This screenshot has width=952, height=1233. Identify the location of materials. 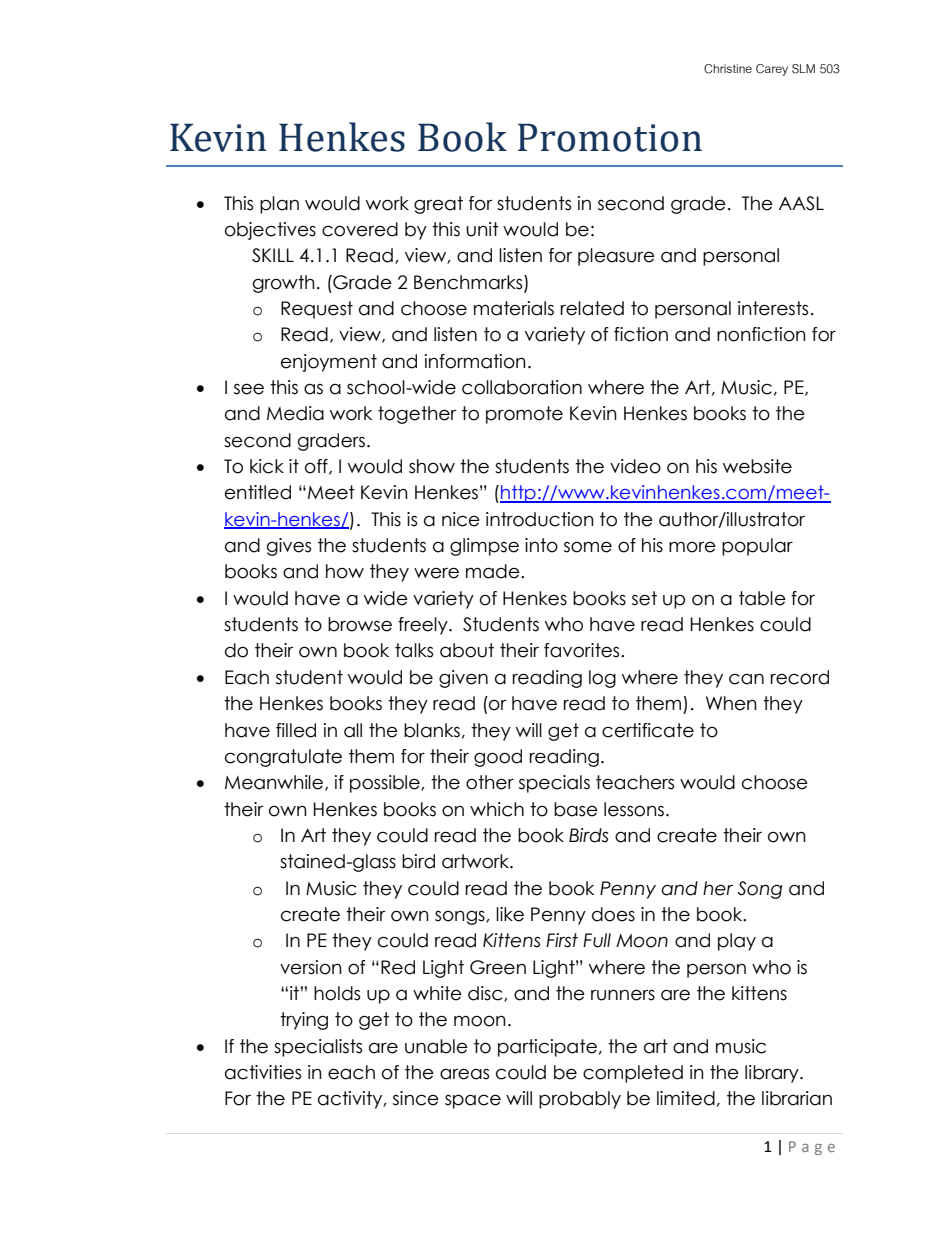
(514, 308).
